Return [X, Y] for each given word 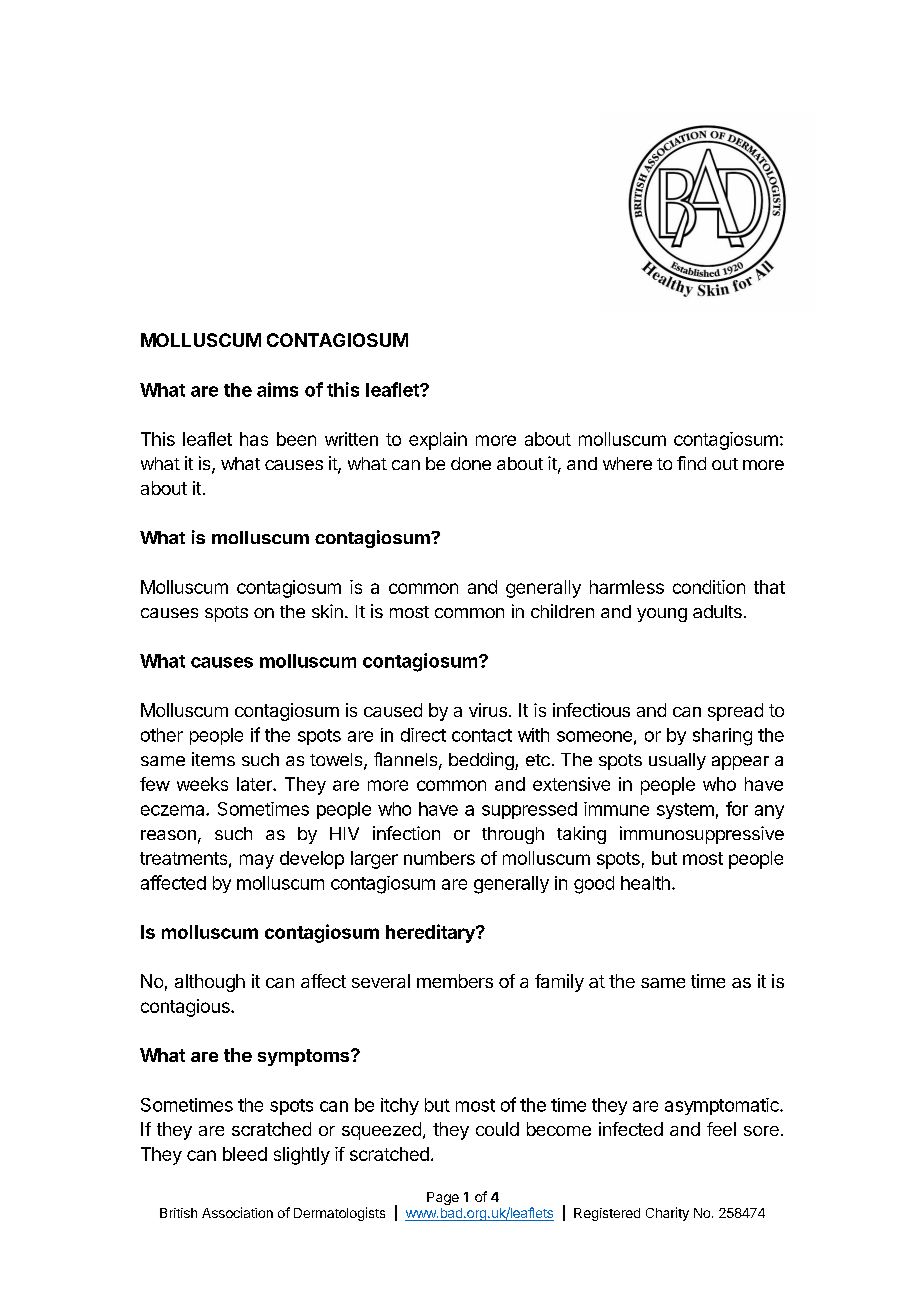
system [685, 811]
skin [327, 611]
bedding [482, 761]
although [210, 983]
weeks [202, 784]
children [562, 611]
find [691, 463]
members [455, 981]
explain [438, 441]
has [254, 439]
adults [717, 611]
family [559, 983]
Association [237, 1212]
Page [443, 1198]
